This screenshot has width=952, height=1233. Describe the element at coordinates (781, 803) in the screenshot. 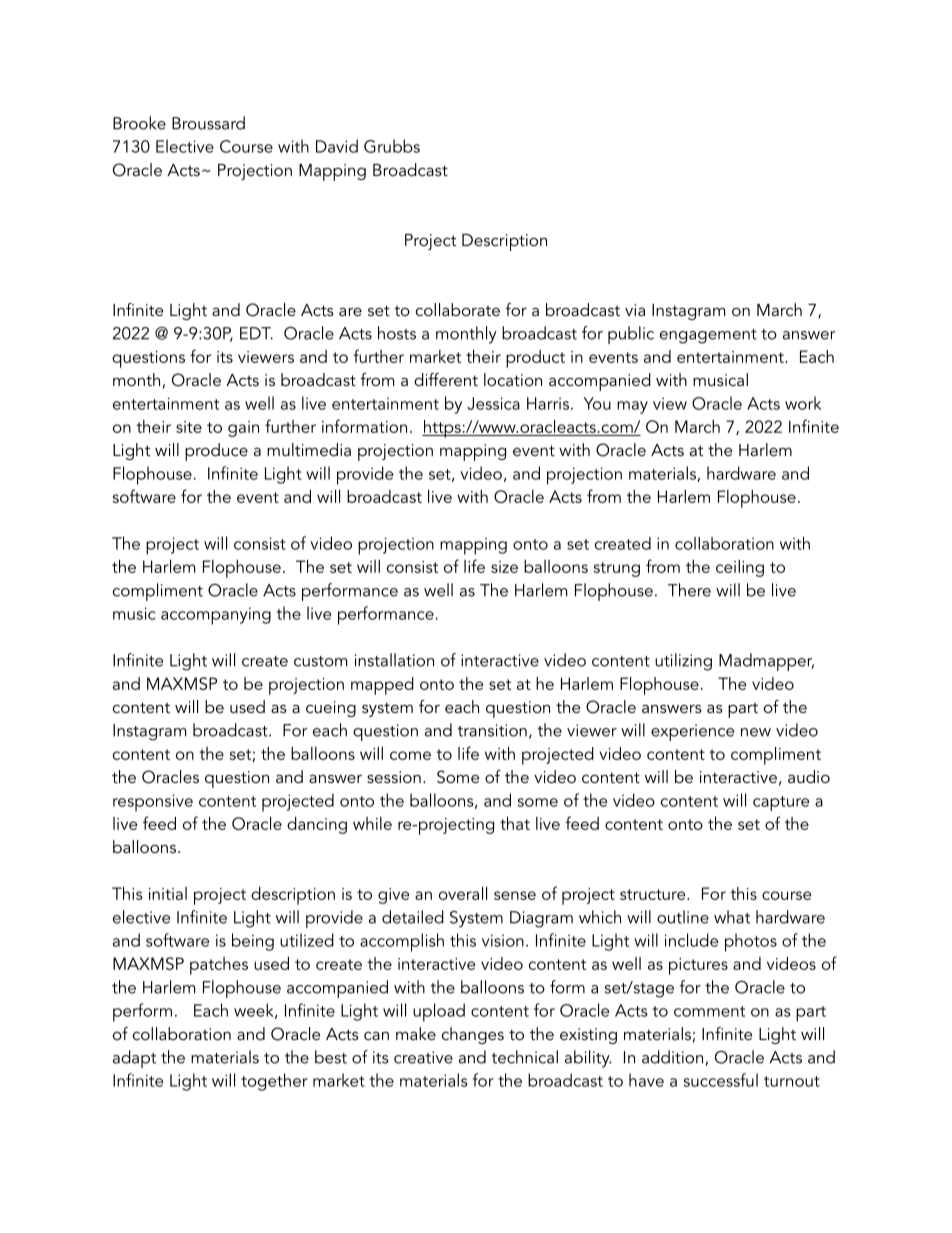

I see `capture` at that location.
